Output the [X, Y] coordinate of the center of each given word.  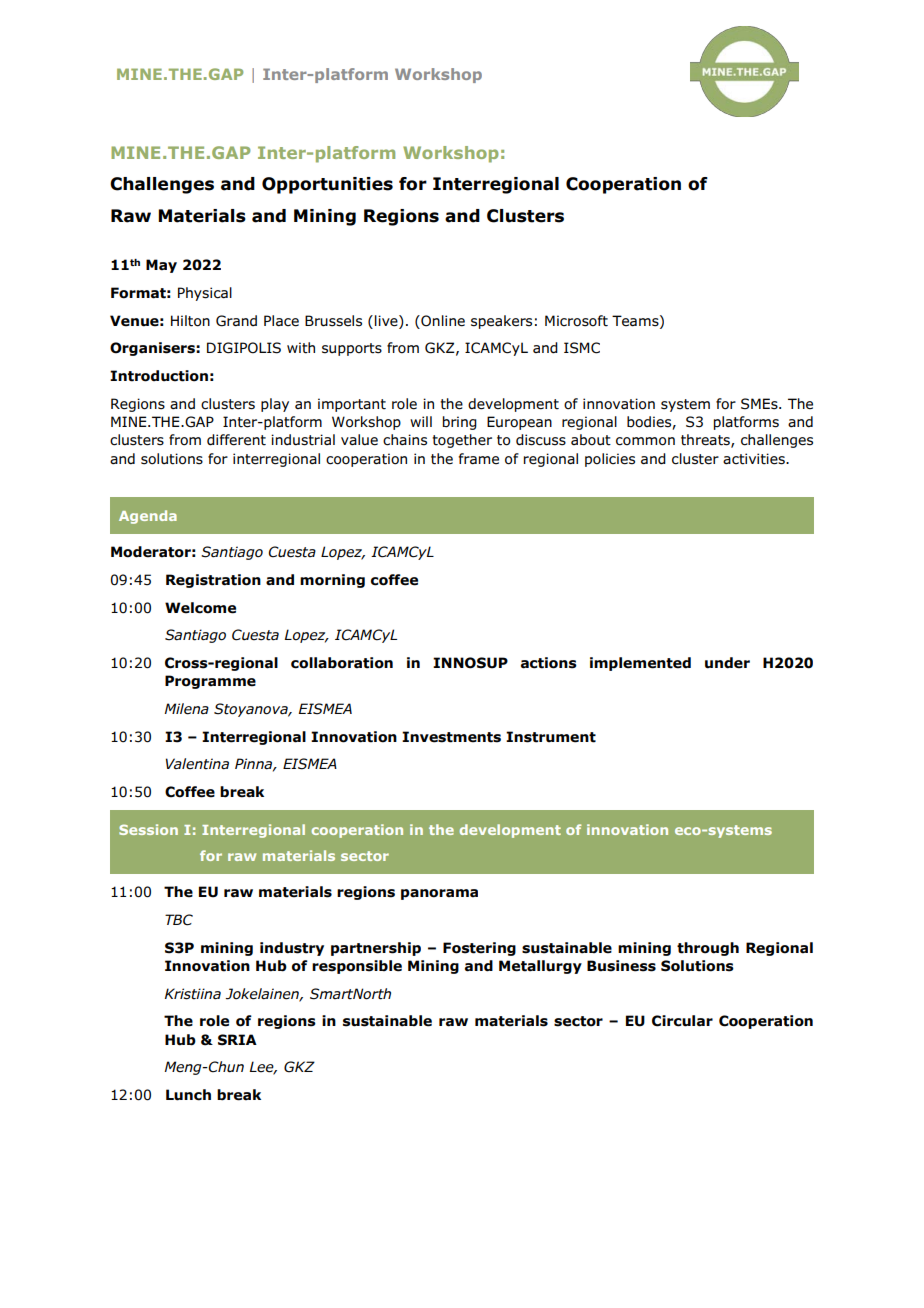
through [708, 949]
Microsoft [576, 321]
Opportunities [327, 185]
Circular [682, 1021]
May [161, 266]
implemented [640, 664]
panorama [439, 894]
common [645, 441]
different [236, 440]
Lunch [188, 1095]
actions [549, 663]
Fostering [479, 949]
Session [148, 829]
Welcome [200, 608]
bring [460, 423]
